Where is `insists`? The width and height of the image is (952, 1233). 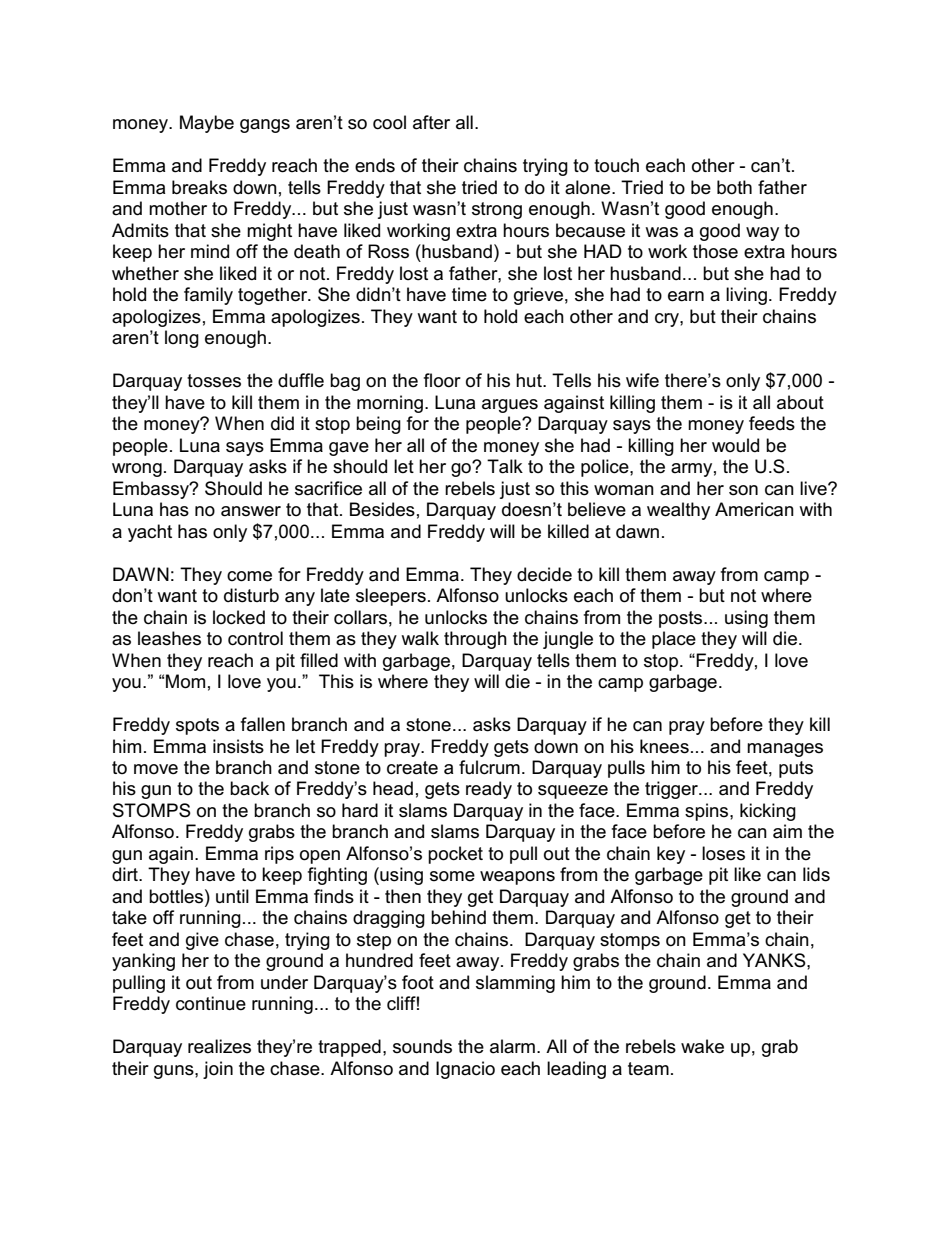
insists is located at coordinates (238, 746).
